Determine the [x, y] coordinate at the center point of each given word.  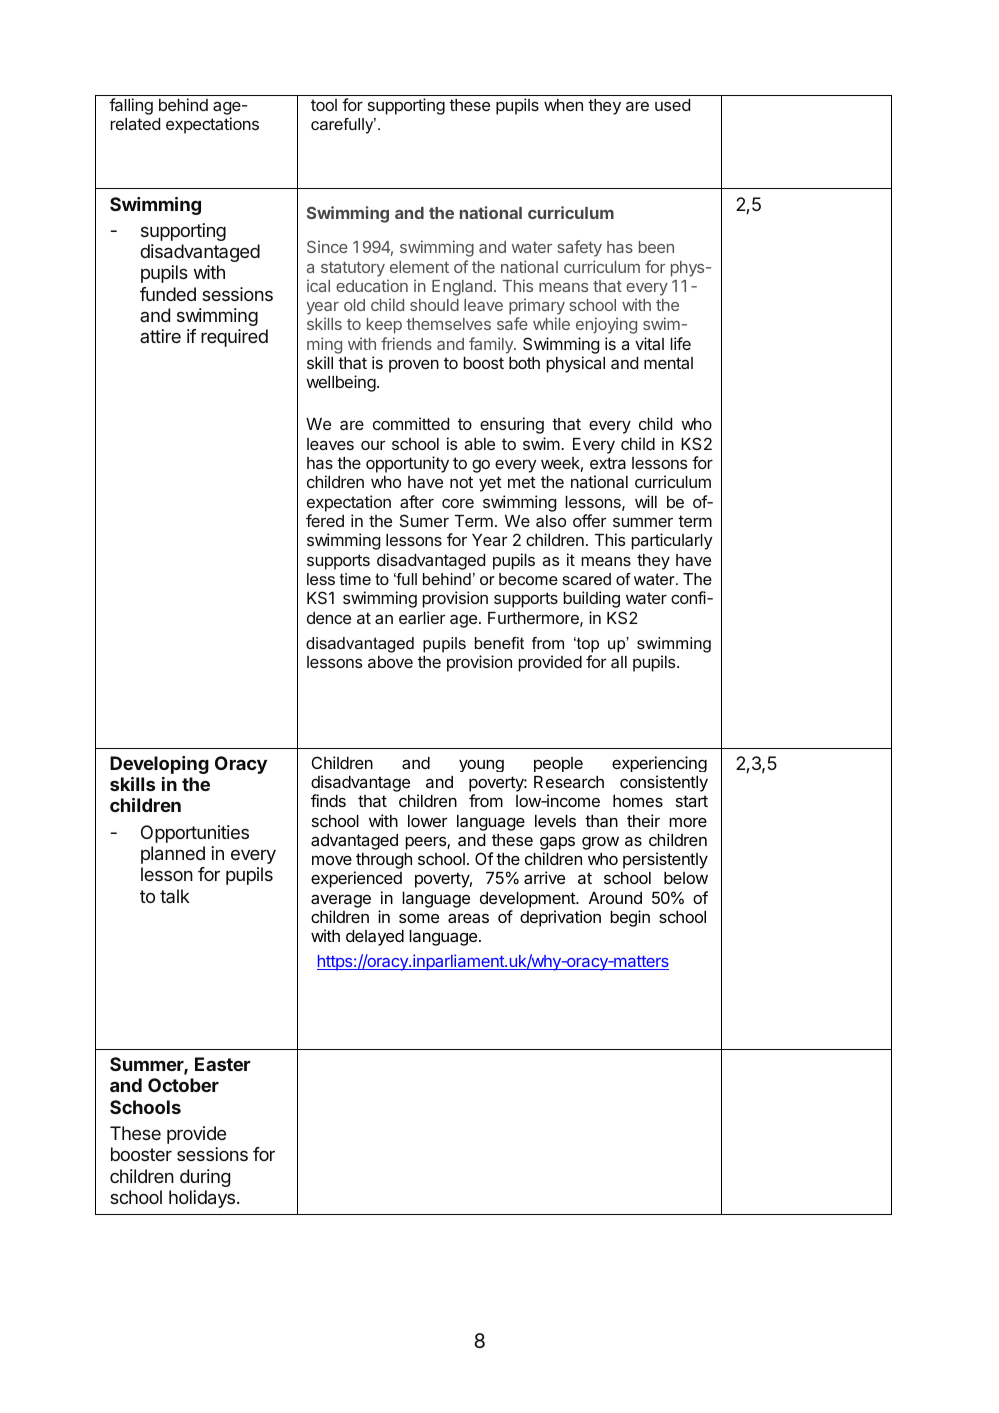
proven [414, 366]
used [672, 105]
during [205, 1178]
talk [175, 896]
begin [630, 918]
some [419, 918]
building [591, 599]
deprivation [560, 918]
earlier [422, 617]
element [419, 267]
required [234, 338]
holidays [202, 1199]
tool [324, 105]
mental [668, 363]
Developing [159, 765]
